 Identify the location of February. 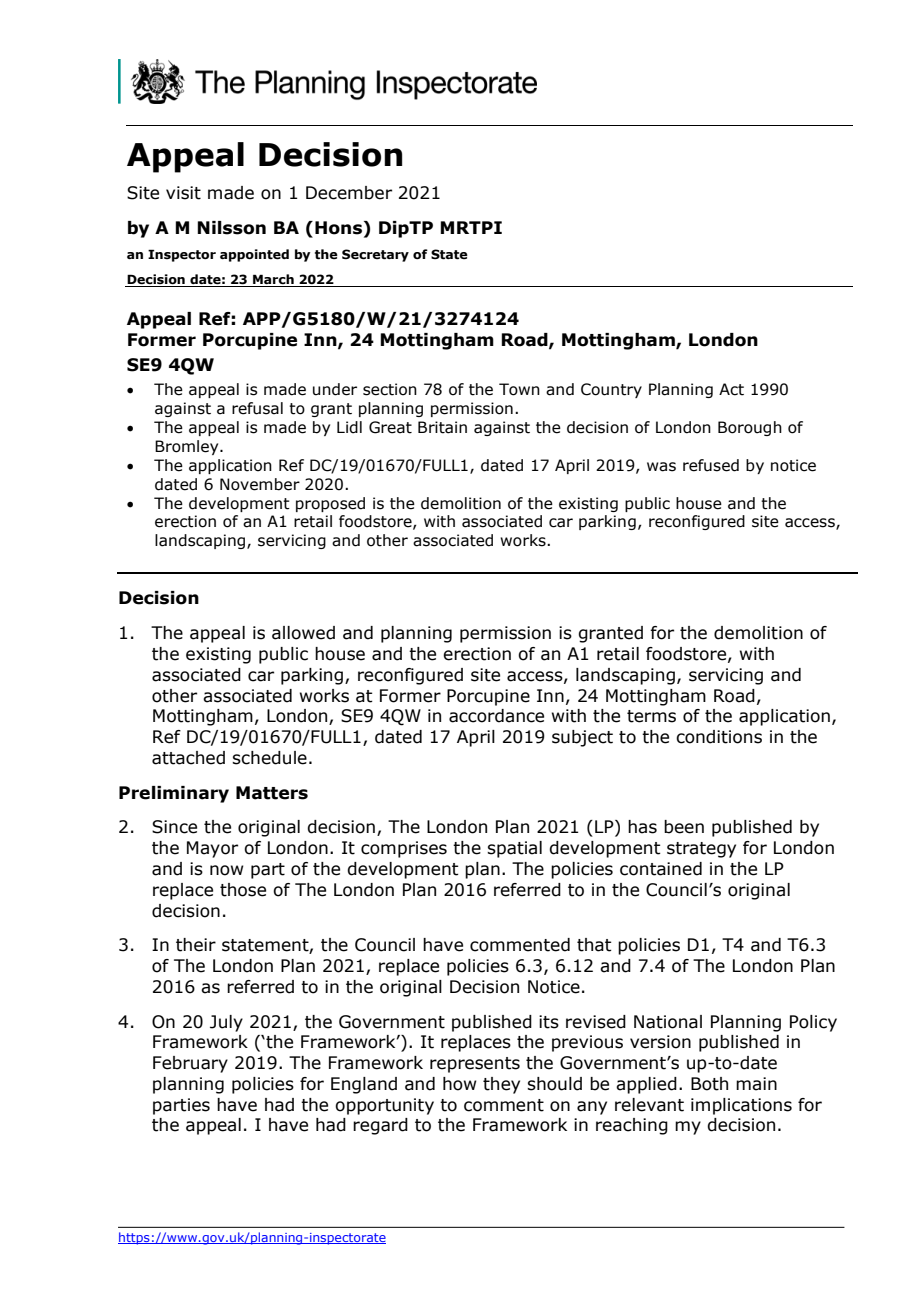
(190, 1064).
